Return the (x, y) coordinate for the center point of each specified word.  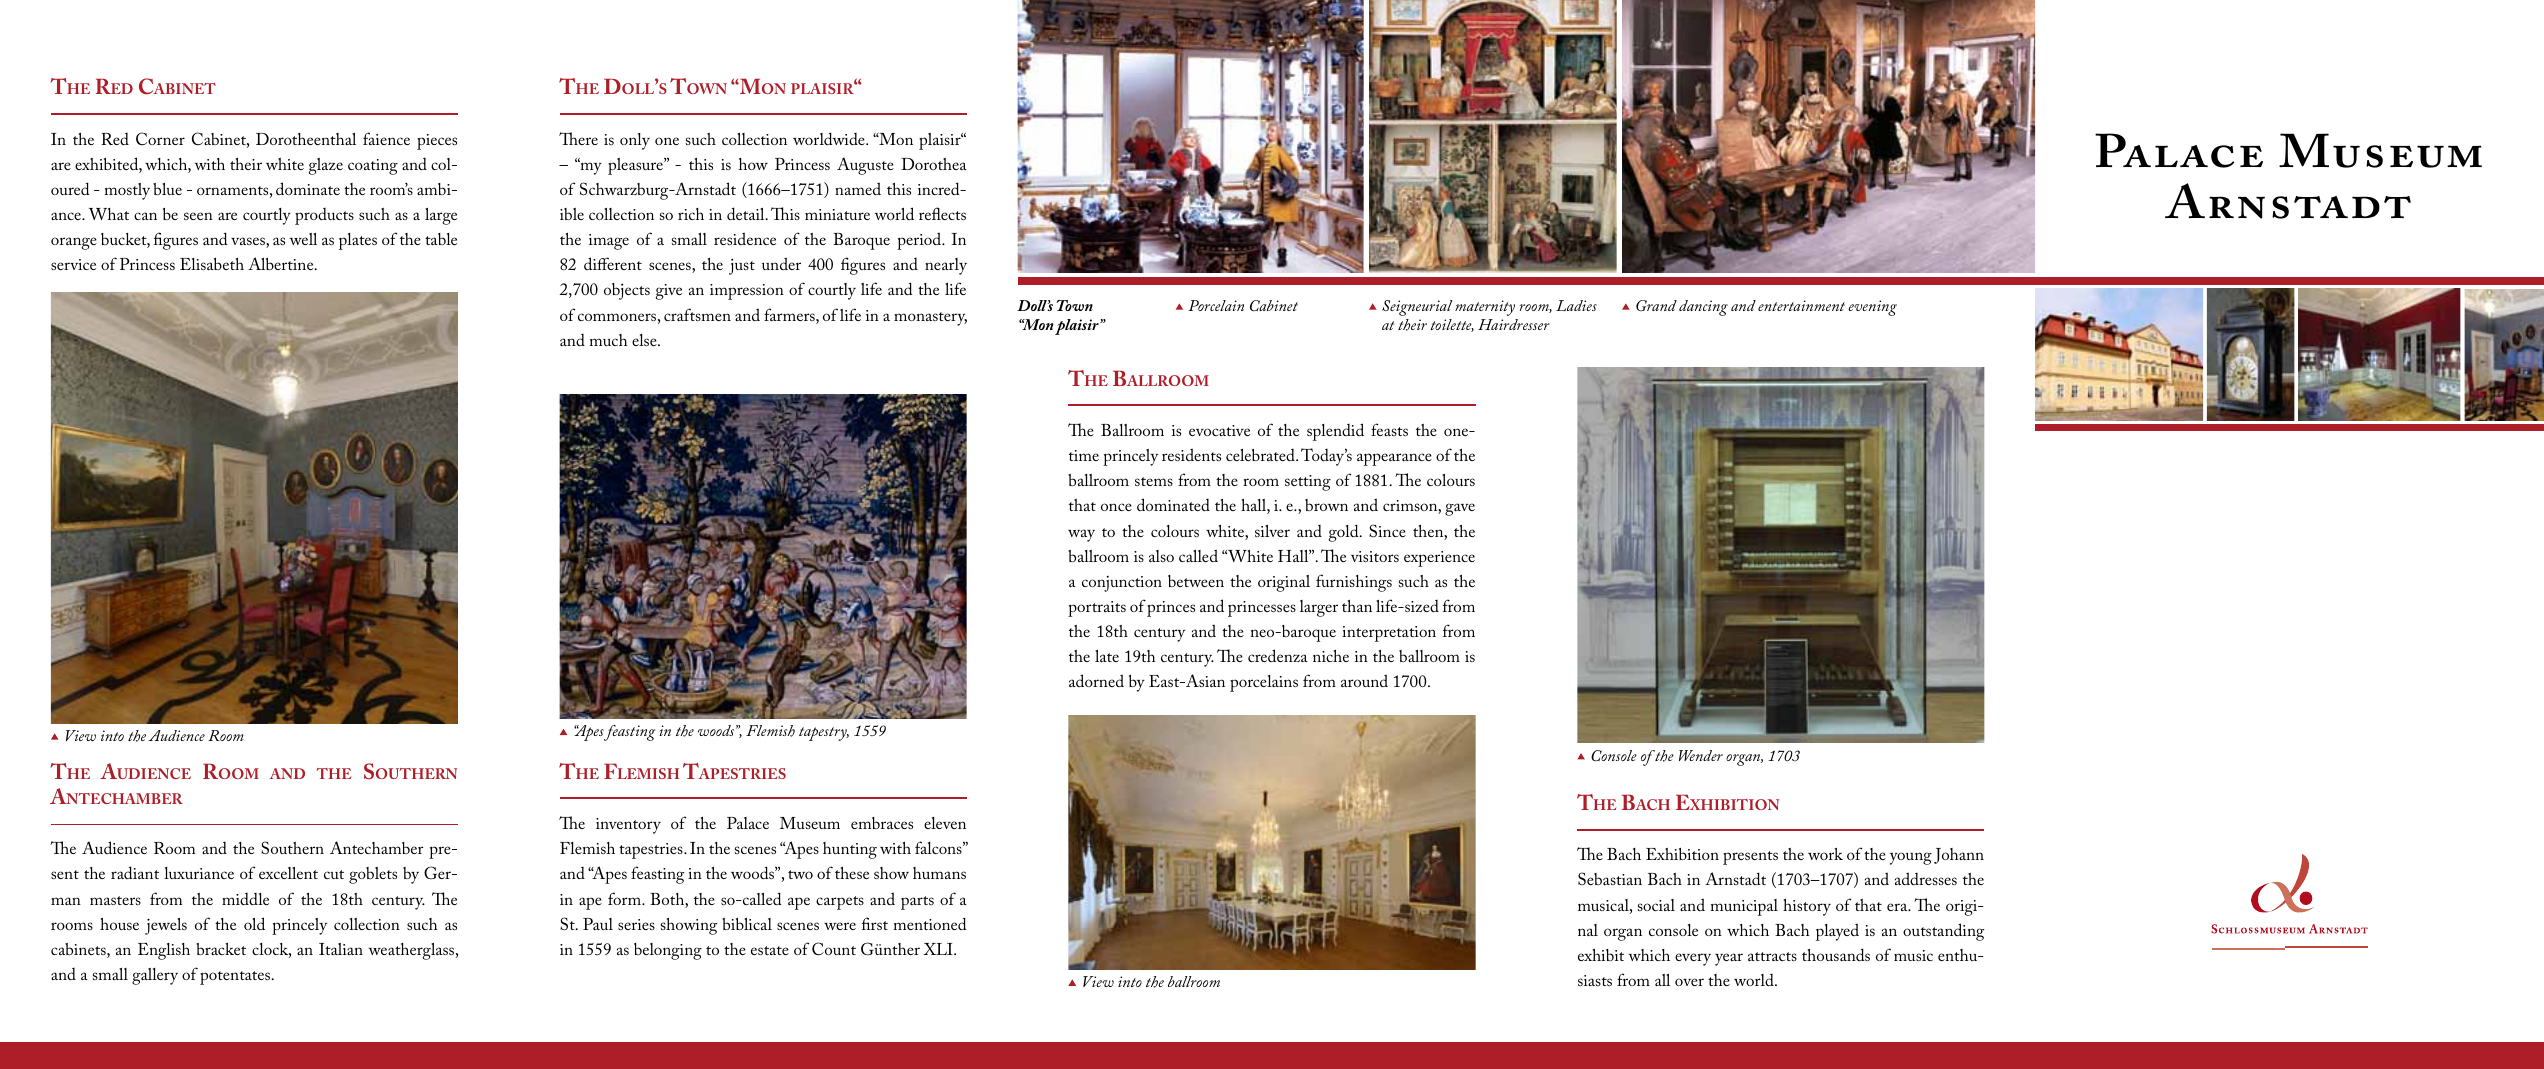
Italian (341, 949)
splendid (1335, 432)
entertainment (1801, 305)
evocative (1219, 430)
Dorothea (934, 164)
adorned (1096, 680)
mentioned (930, 923)
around (1364, 680)
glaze (325, 166)
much (608, 340)
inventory (628, 826)
